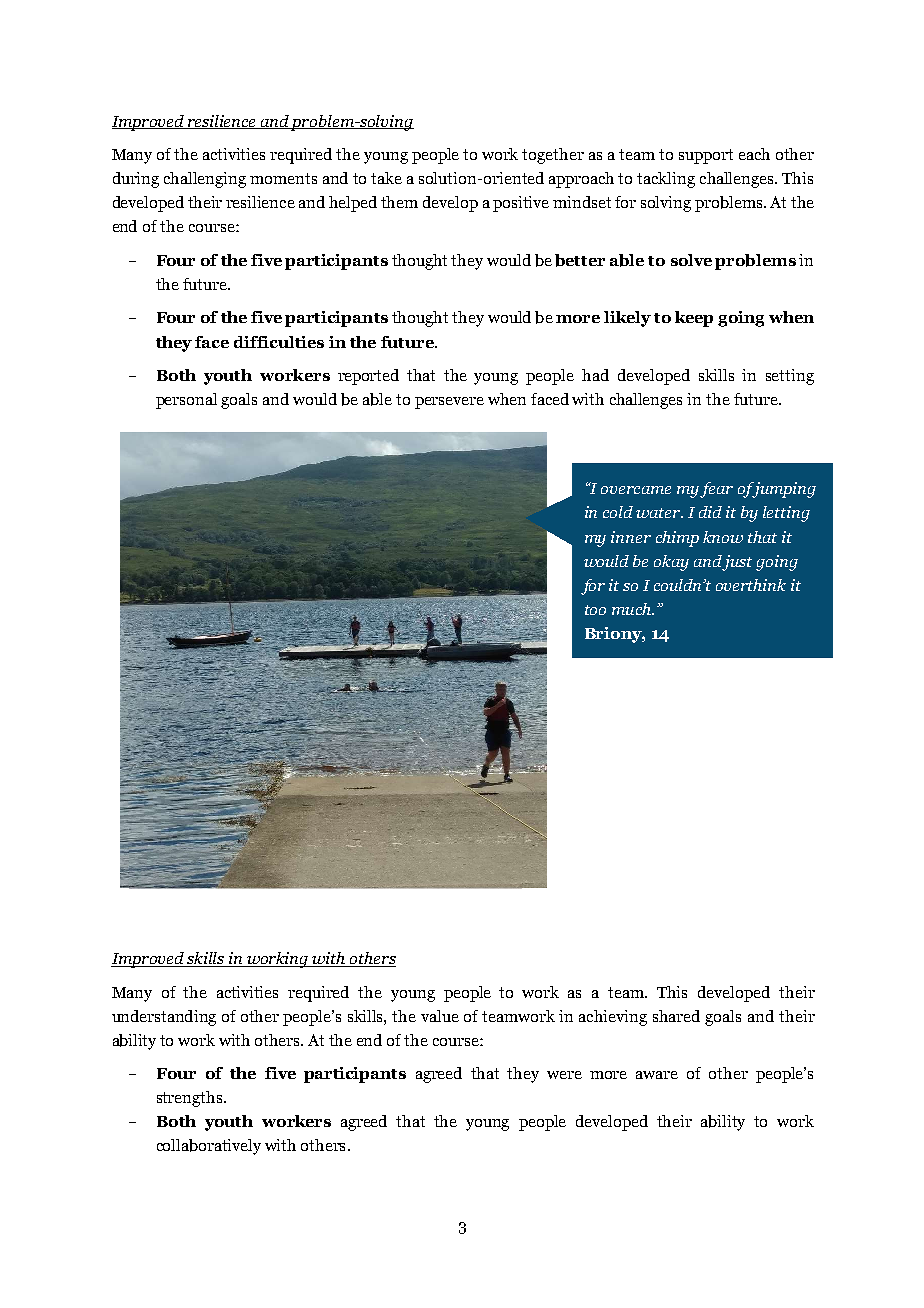  Describe the element at coordinates (521, 204) in the screenshot. I see `positive` at that location.
